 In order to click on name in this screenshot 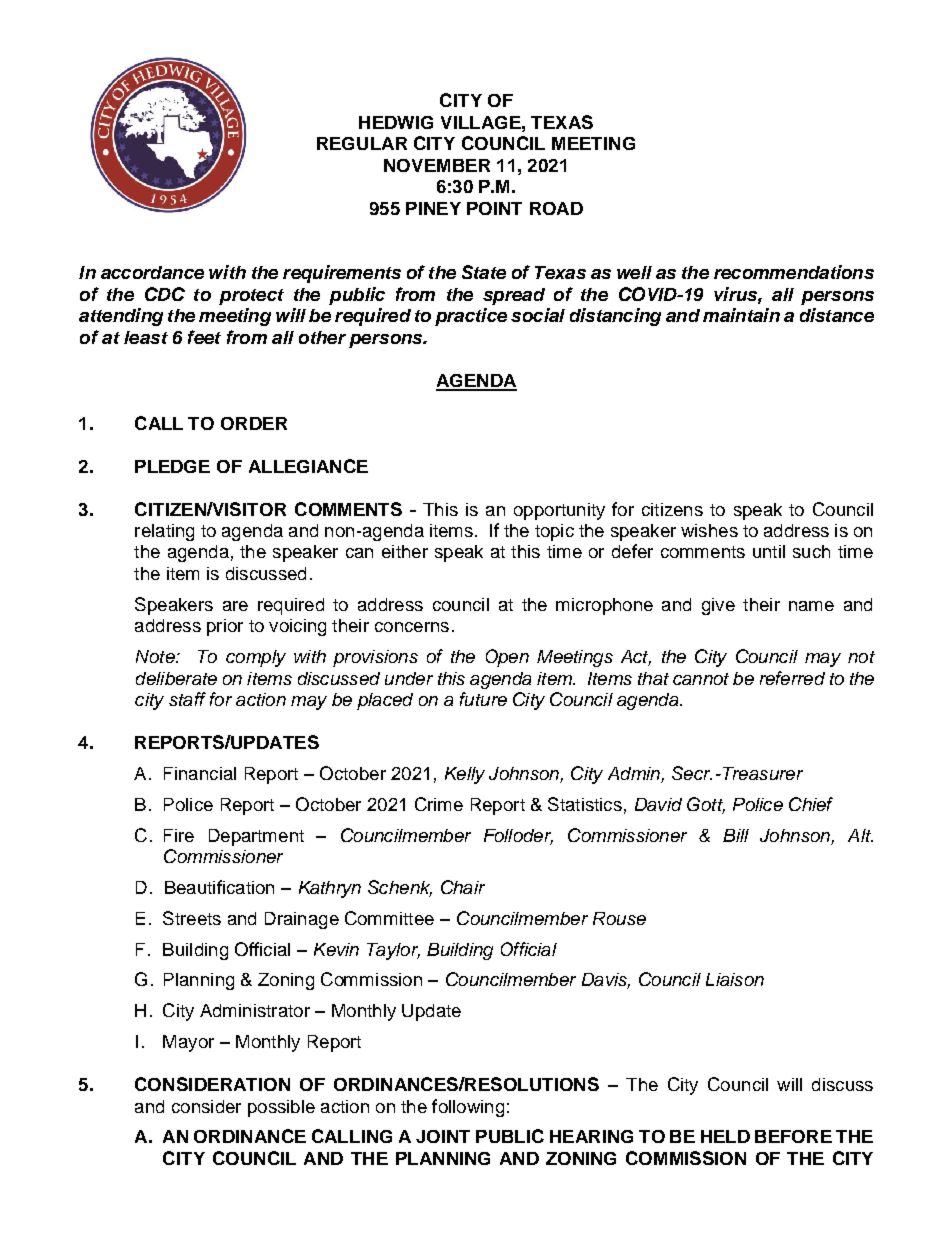, I will do `click(811, 606)`.
